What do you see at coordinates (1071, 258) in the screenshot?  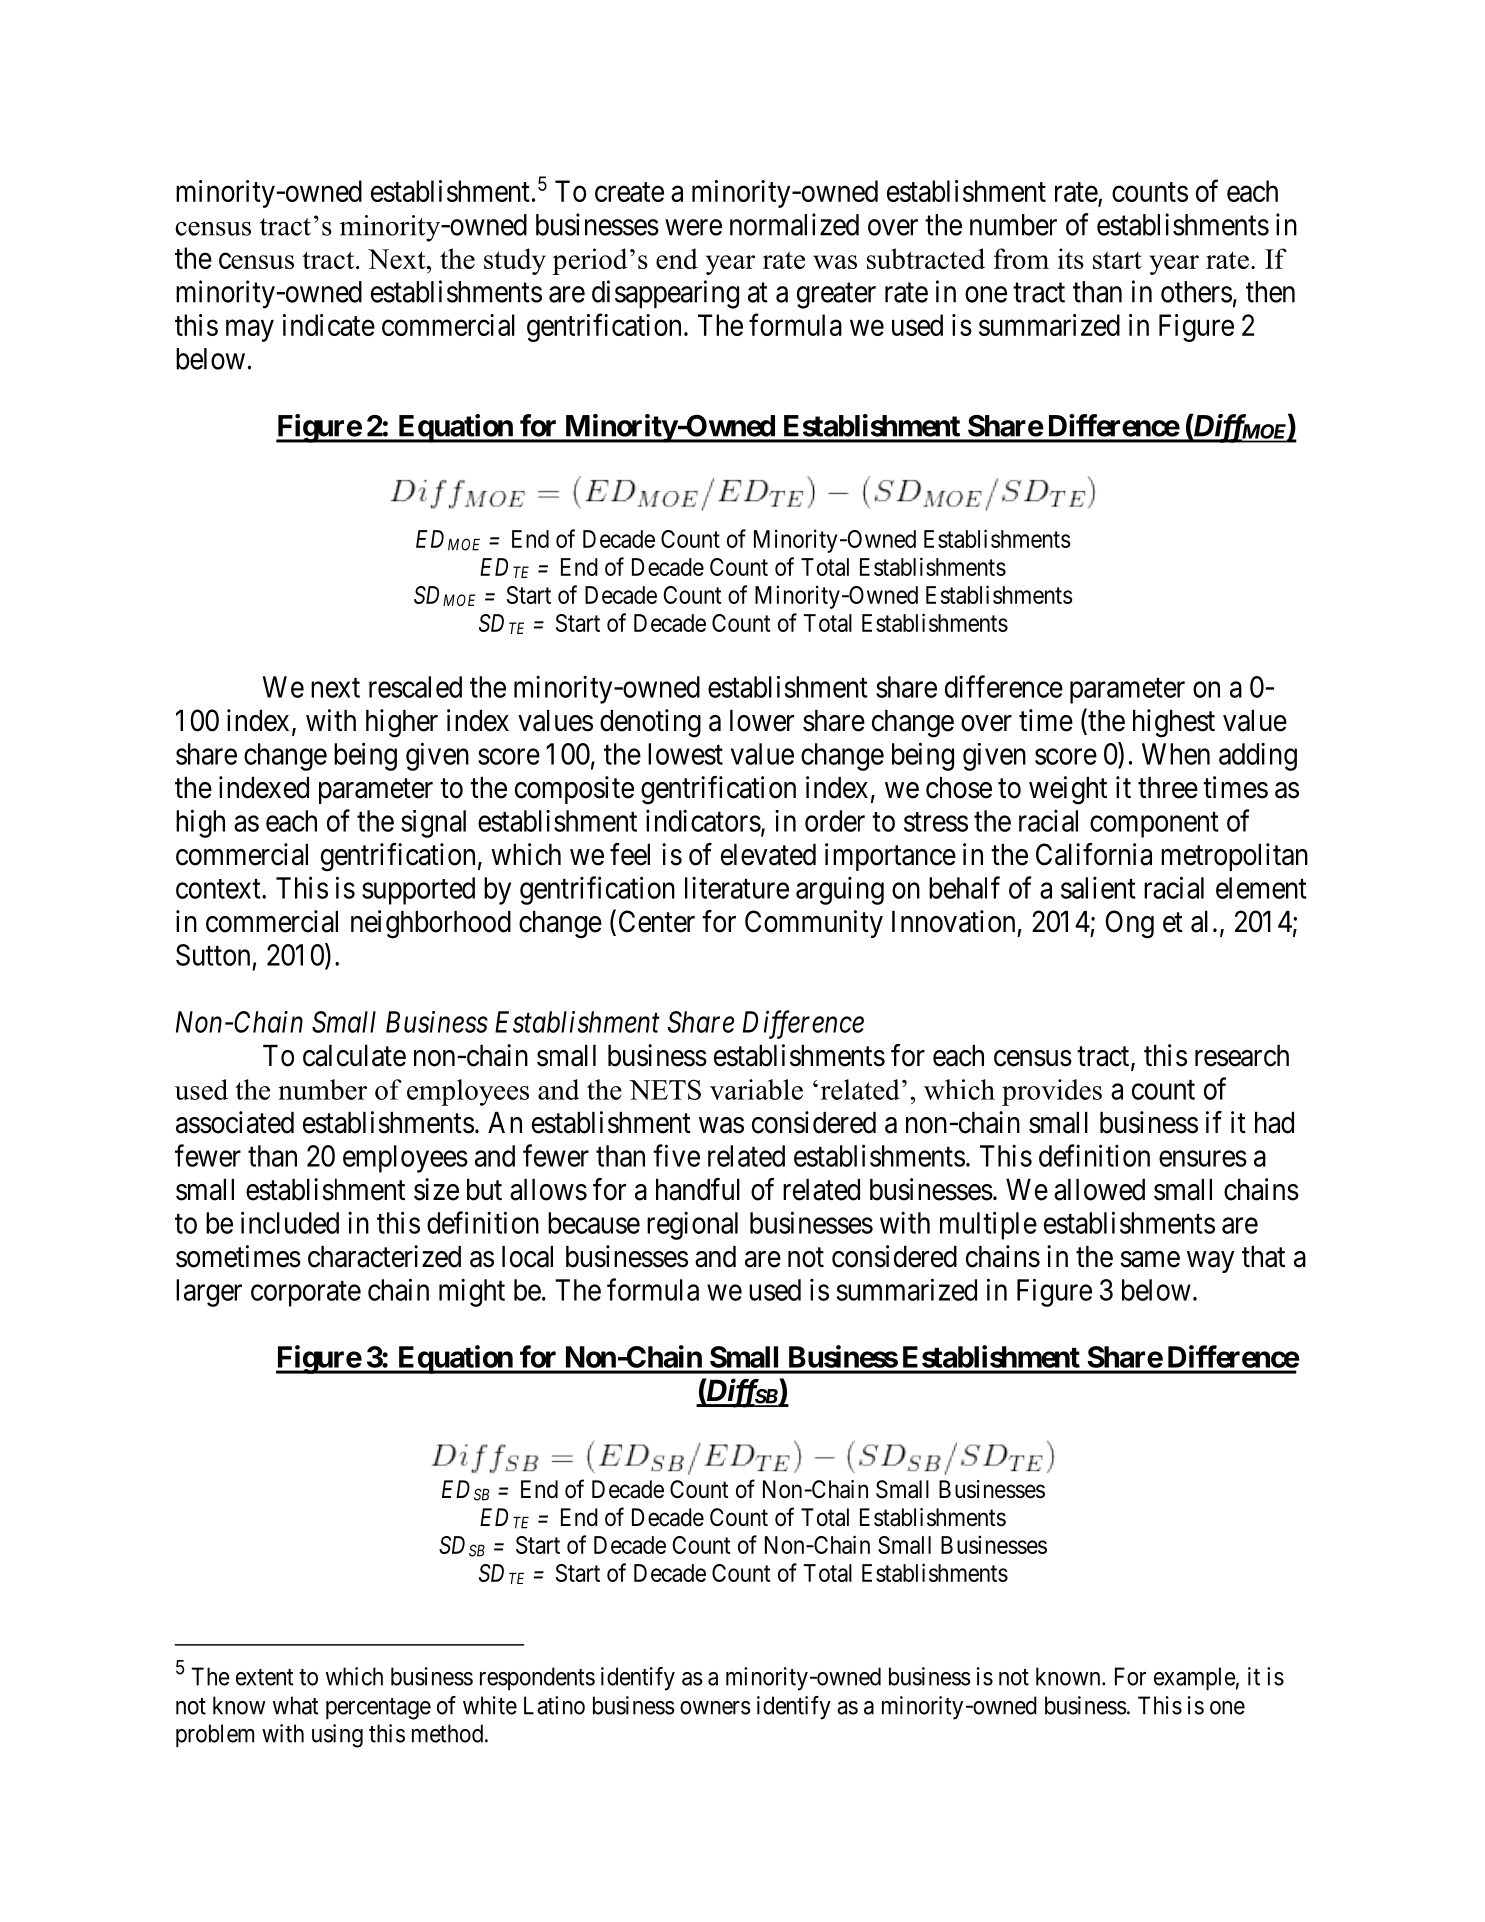 I see `its` at bounding box center [1071, 258].
